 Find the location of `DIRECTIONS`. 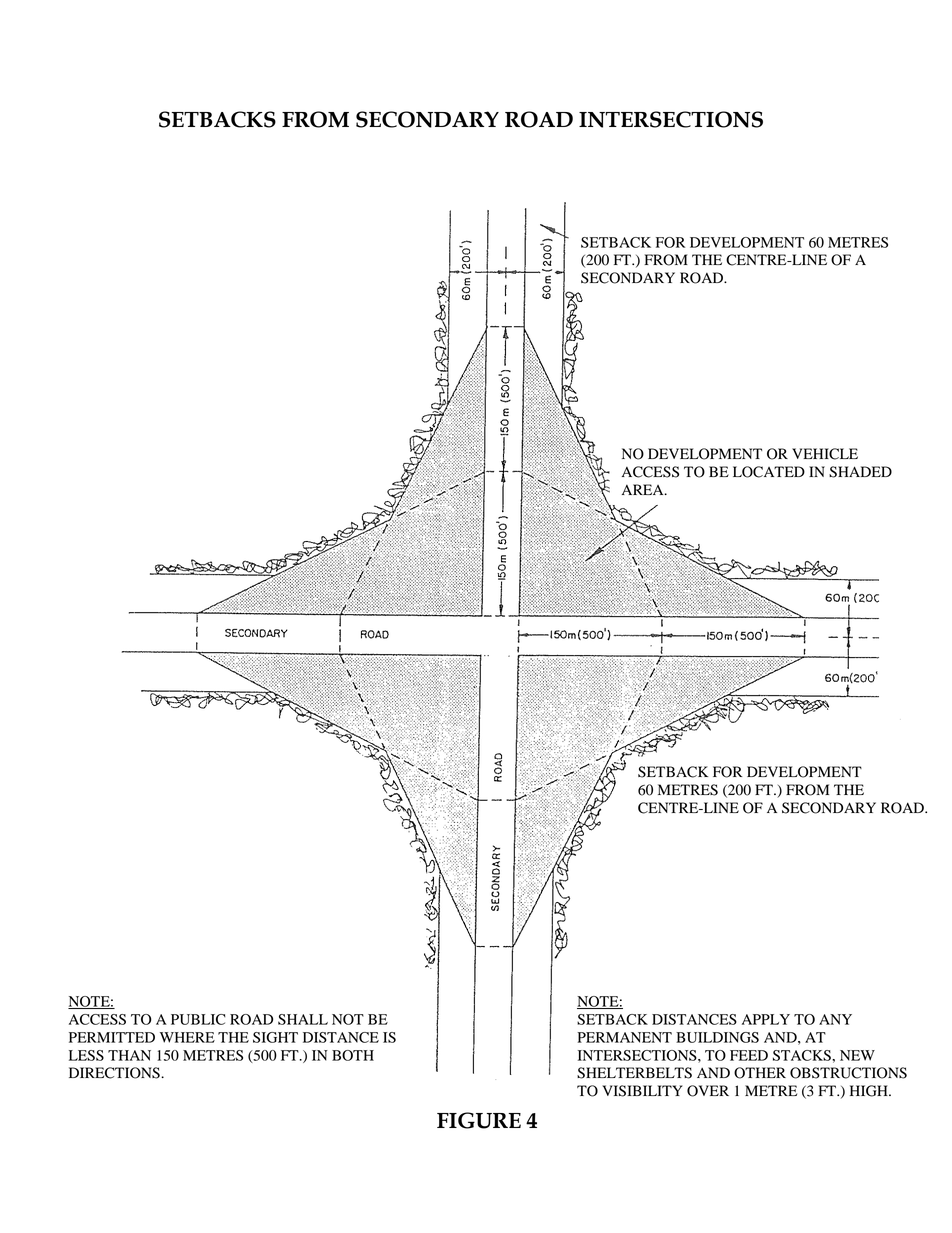

DIRECTIONS is located at coordinates (115, 1073).
